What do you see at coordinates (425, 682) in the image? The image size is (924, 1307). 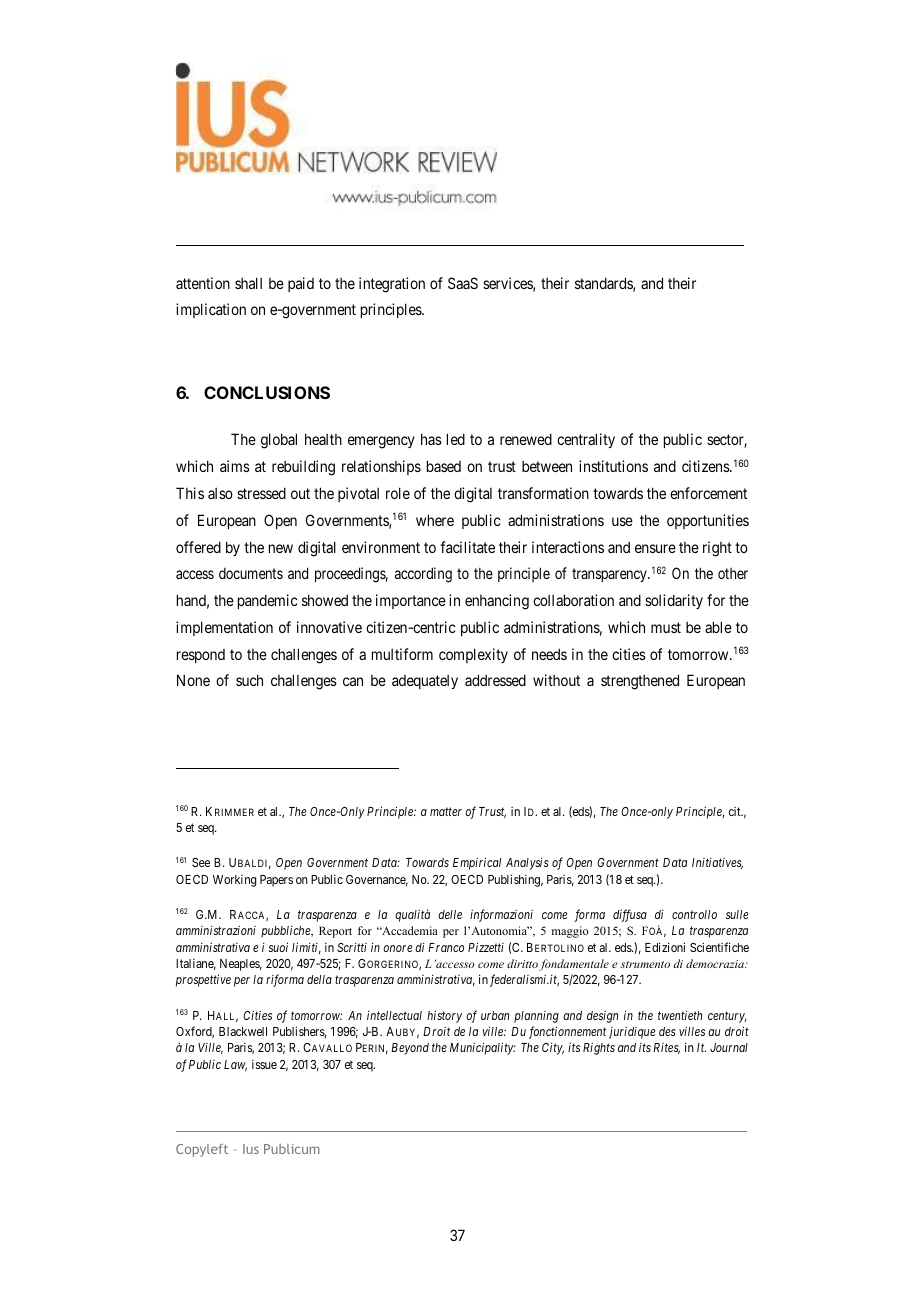 I see `adequately` at bounding box center [425, 682].
